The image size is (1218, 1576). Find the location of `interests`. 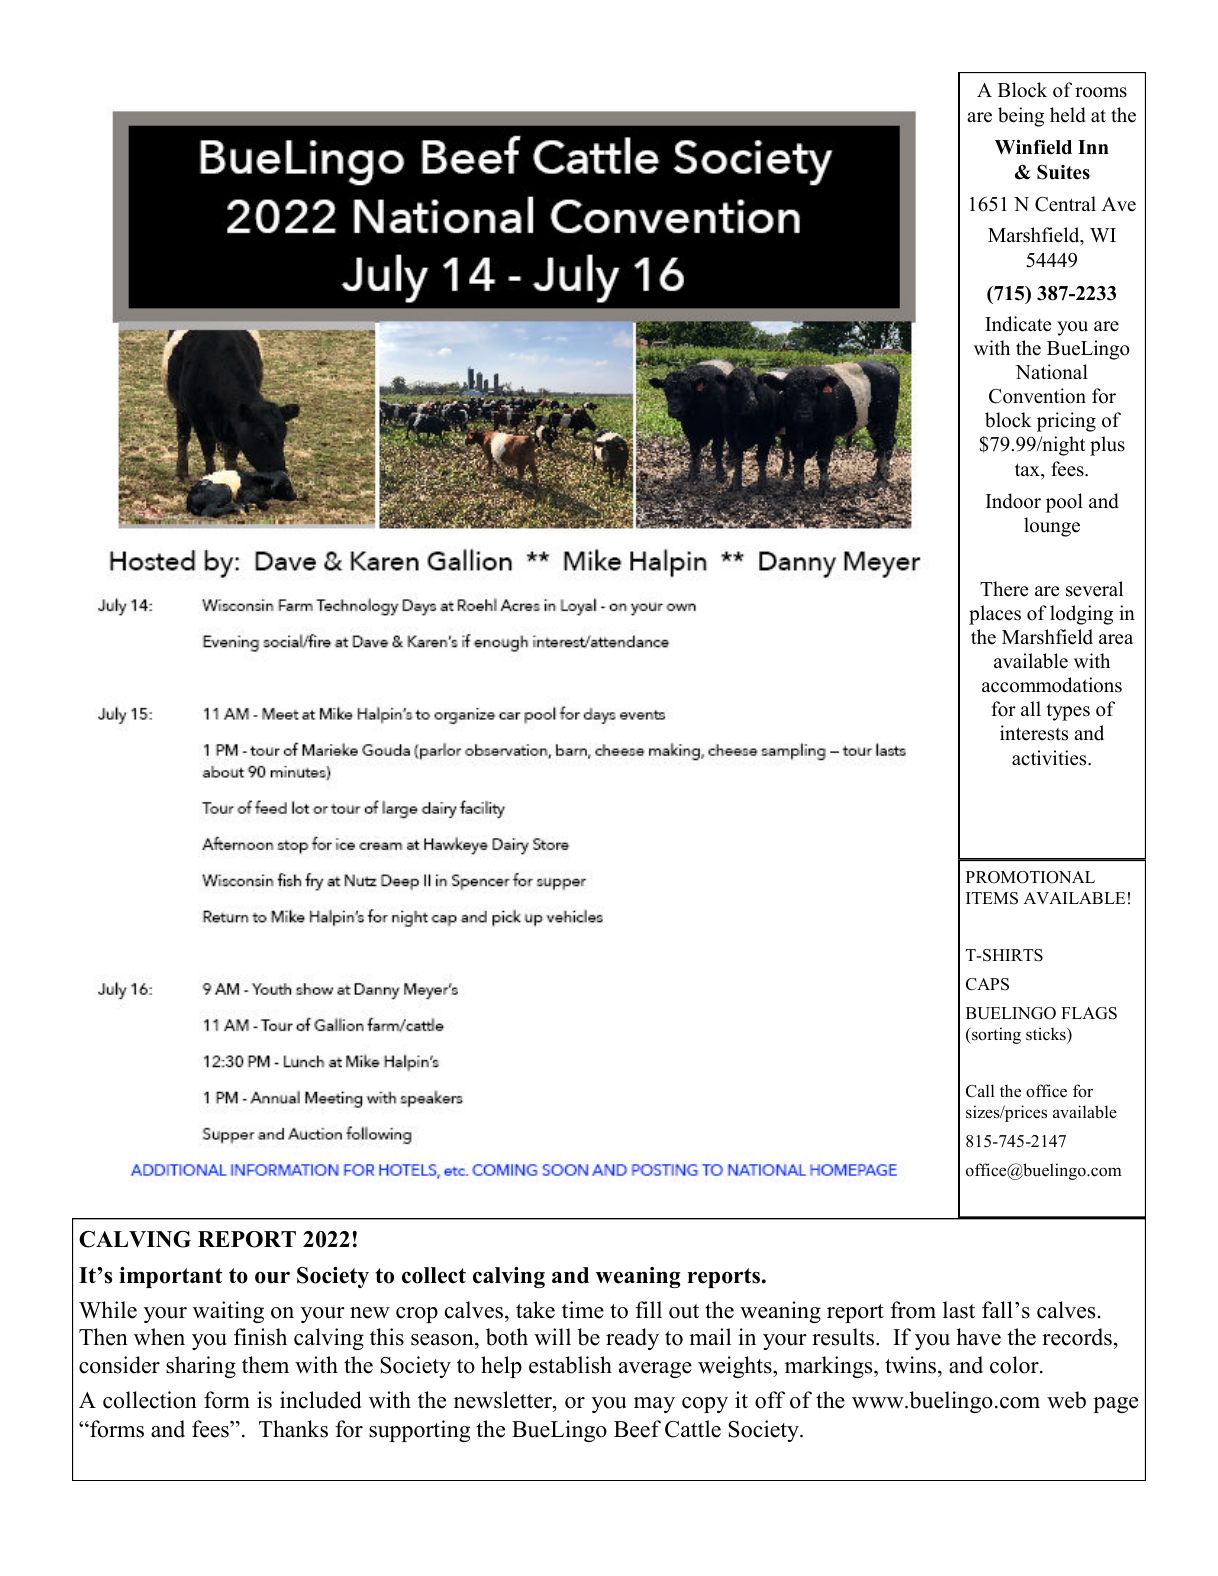

interests is located at coordinates (1034, 733).
